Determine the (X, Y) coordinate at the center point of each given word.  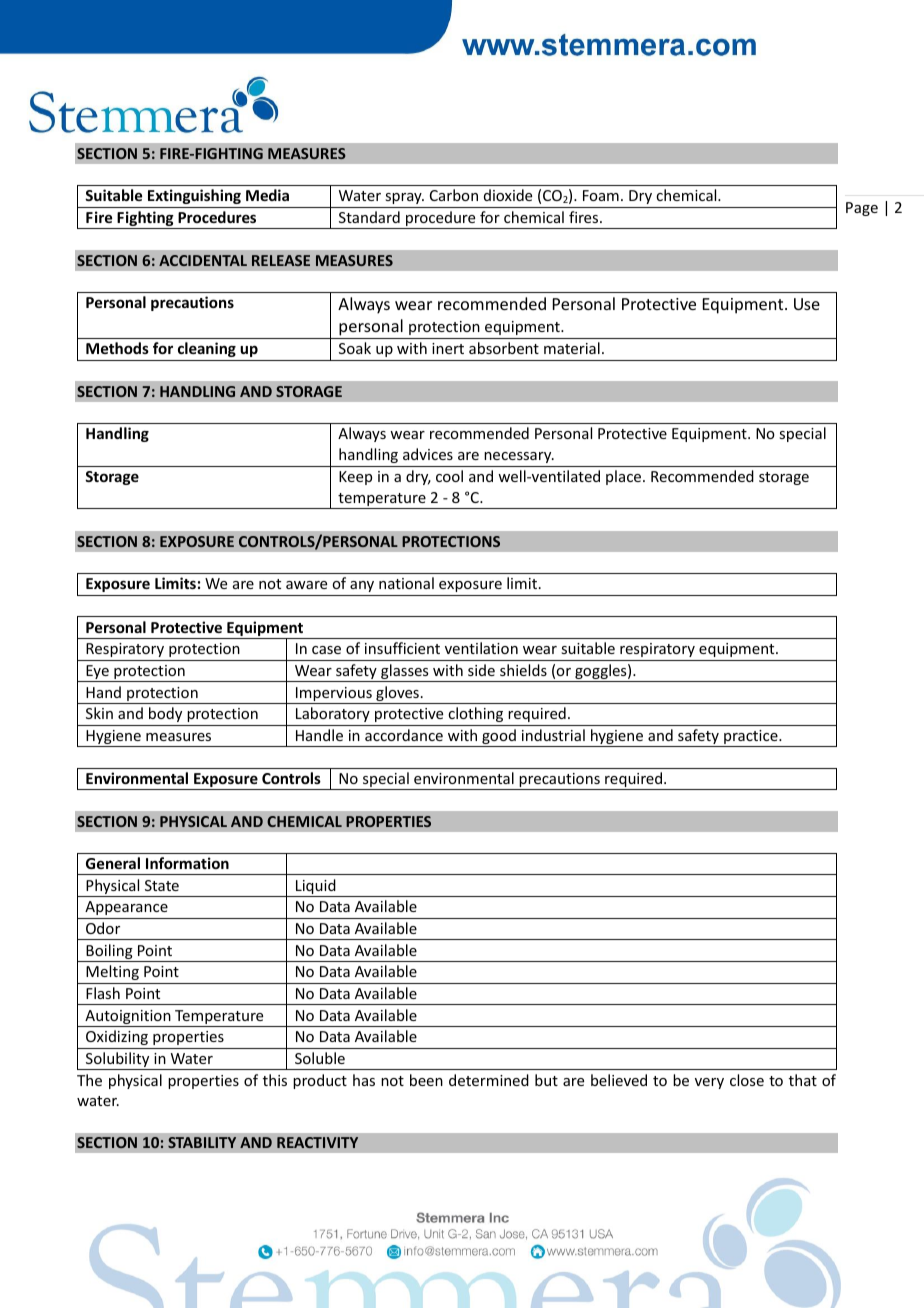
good (499, 738)
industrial (553, 735)
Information (187, 863)
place (625, 477)
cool (449, 476)
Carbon (454, 195)
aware (306, 585)
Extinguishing (194, 196)
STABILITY (202, 1142)
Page (862, 209)
